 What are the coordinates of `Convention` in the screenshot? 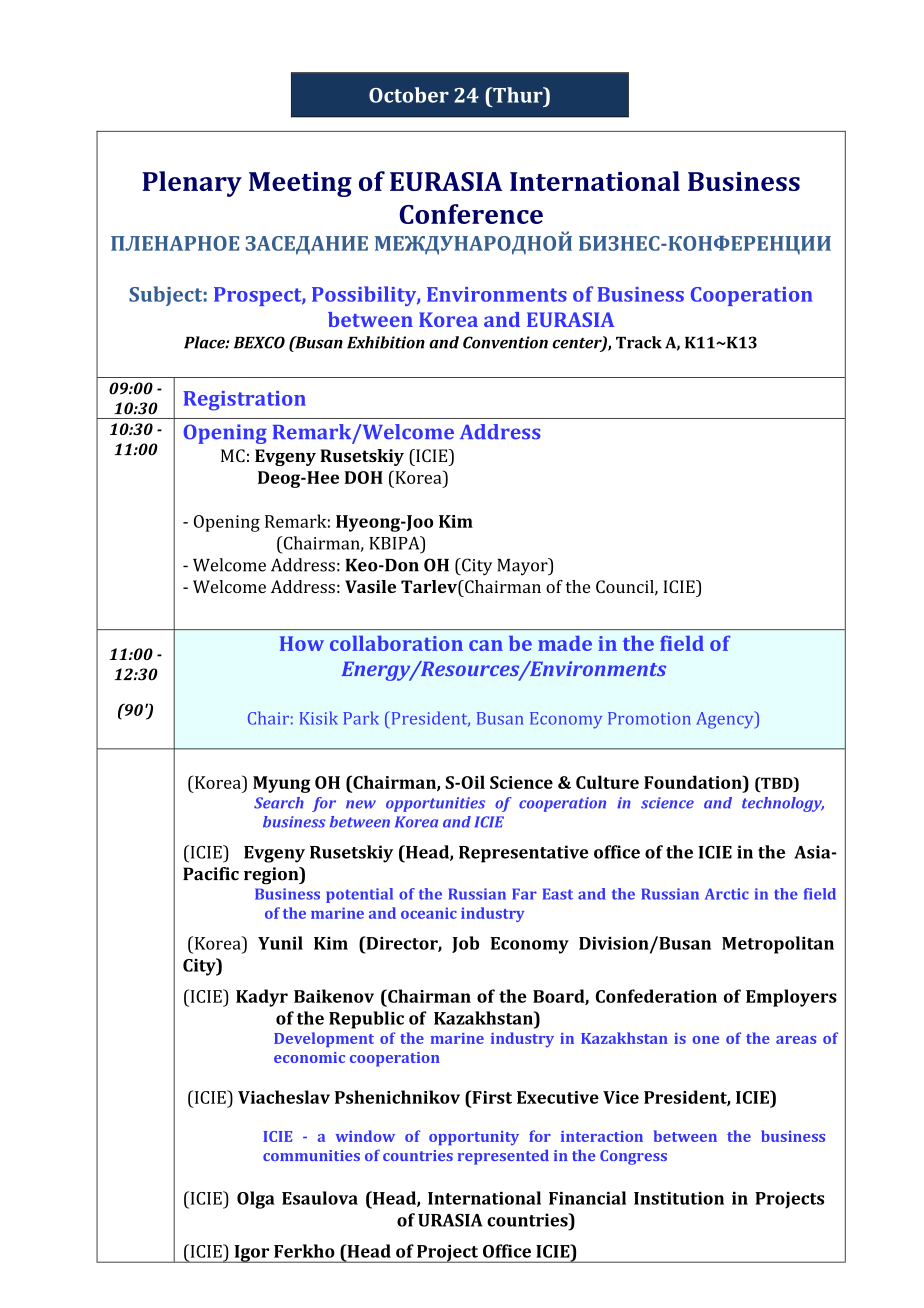 It's located at (505, 342).
